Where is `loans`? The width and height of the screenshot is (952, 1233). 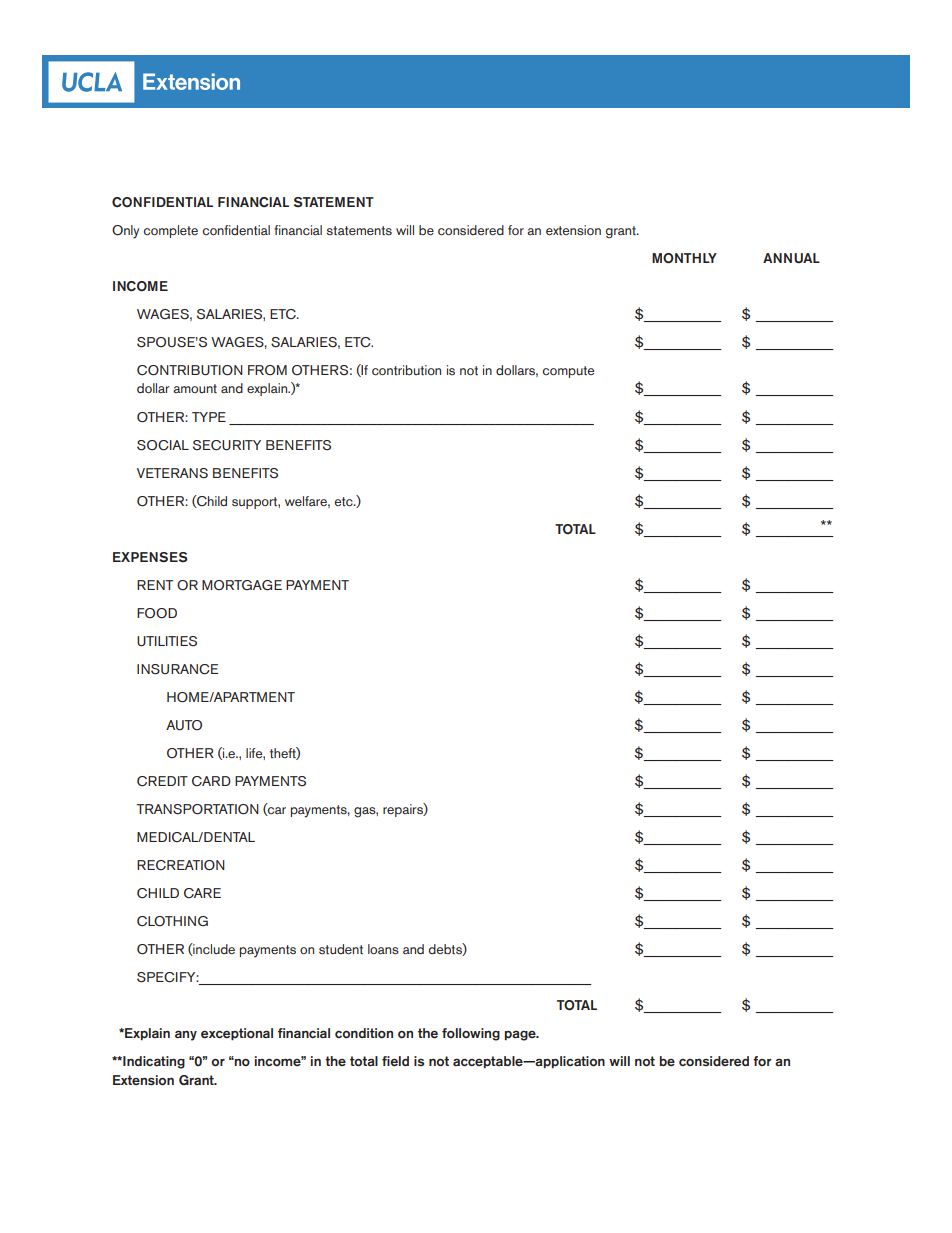 loans is located at coordinates (383, 949).
